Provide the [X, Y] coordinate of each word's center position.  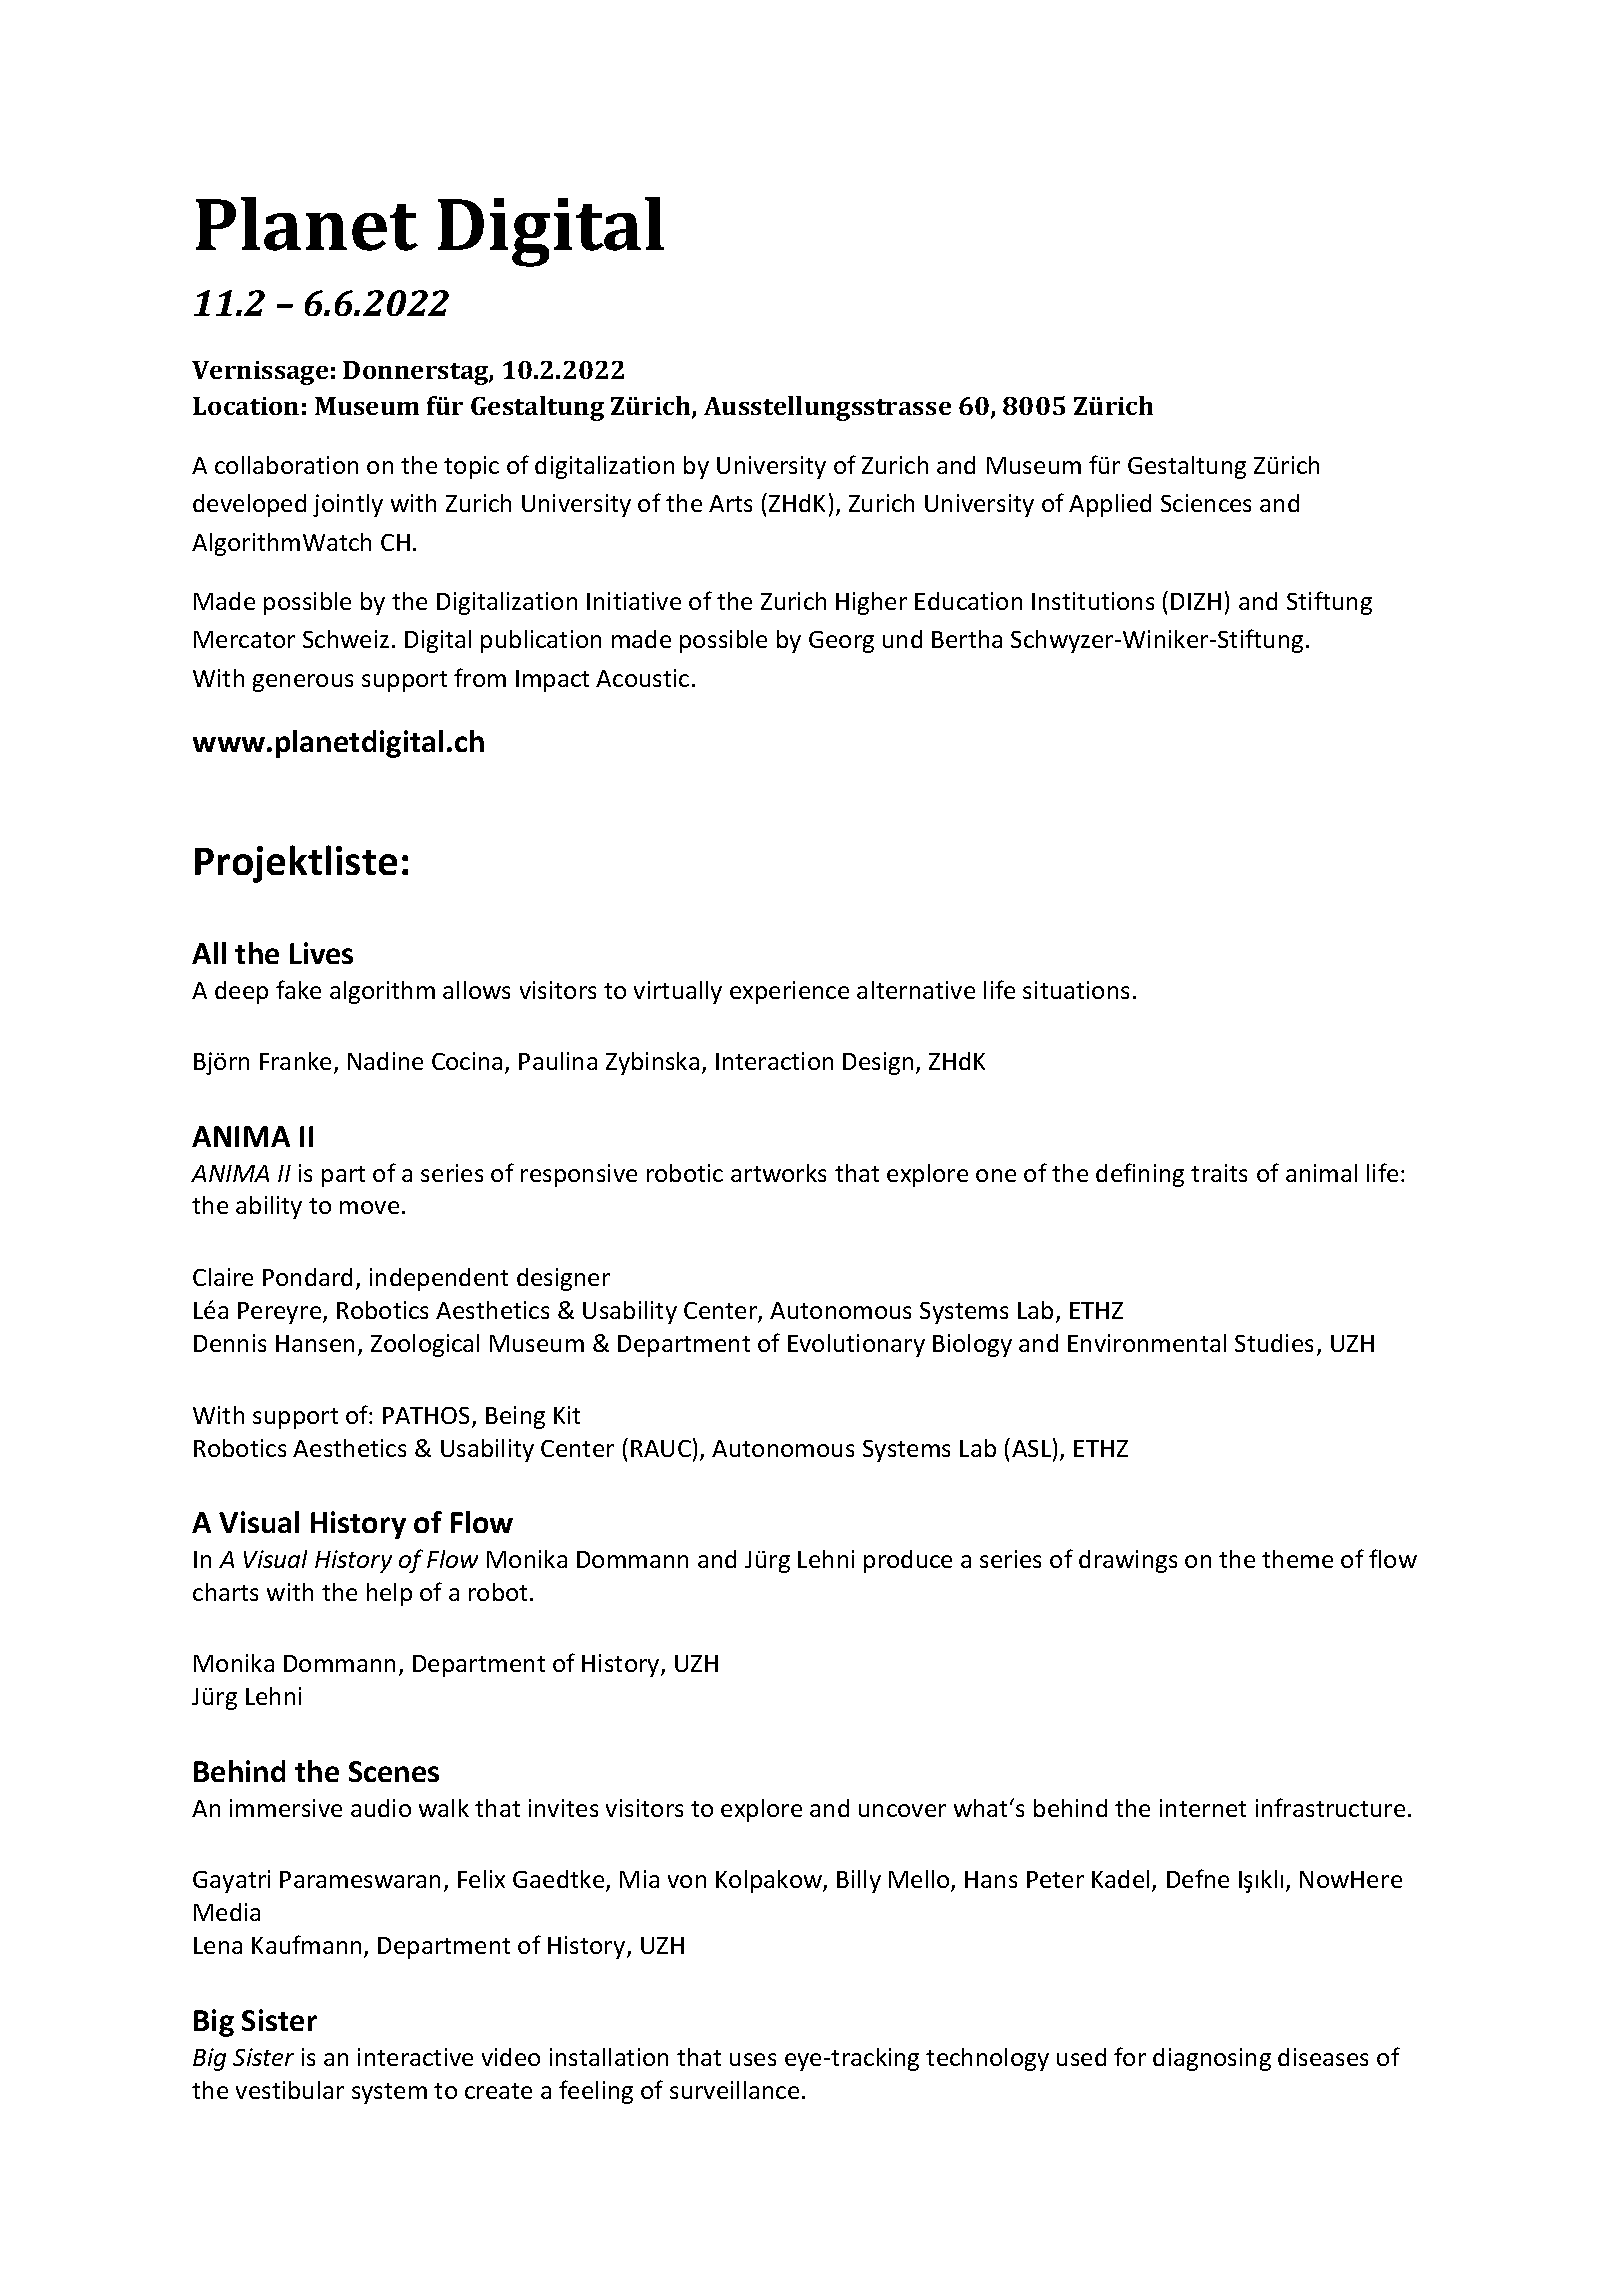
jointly [348, 505]
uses [753, 2059]
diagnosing [1212, 2059]
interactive [415, 2057]
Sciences [1206, 503]
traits [1219, 1173]
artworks [778, 1173]
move [369, 1207]
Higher [871, 603]
